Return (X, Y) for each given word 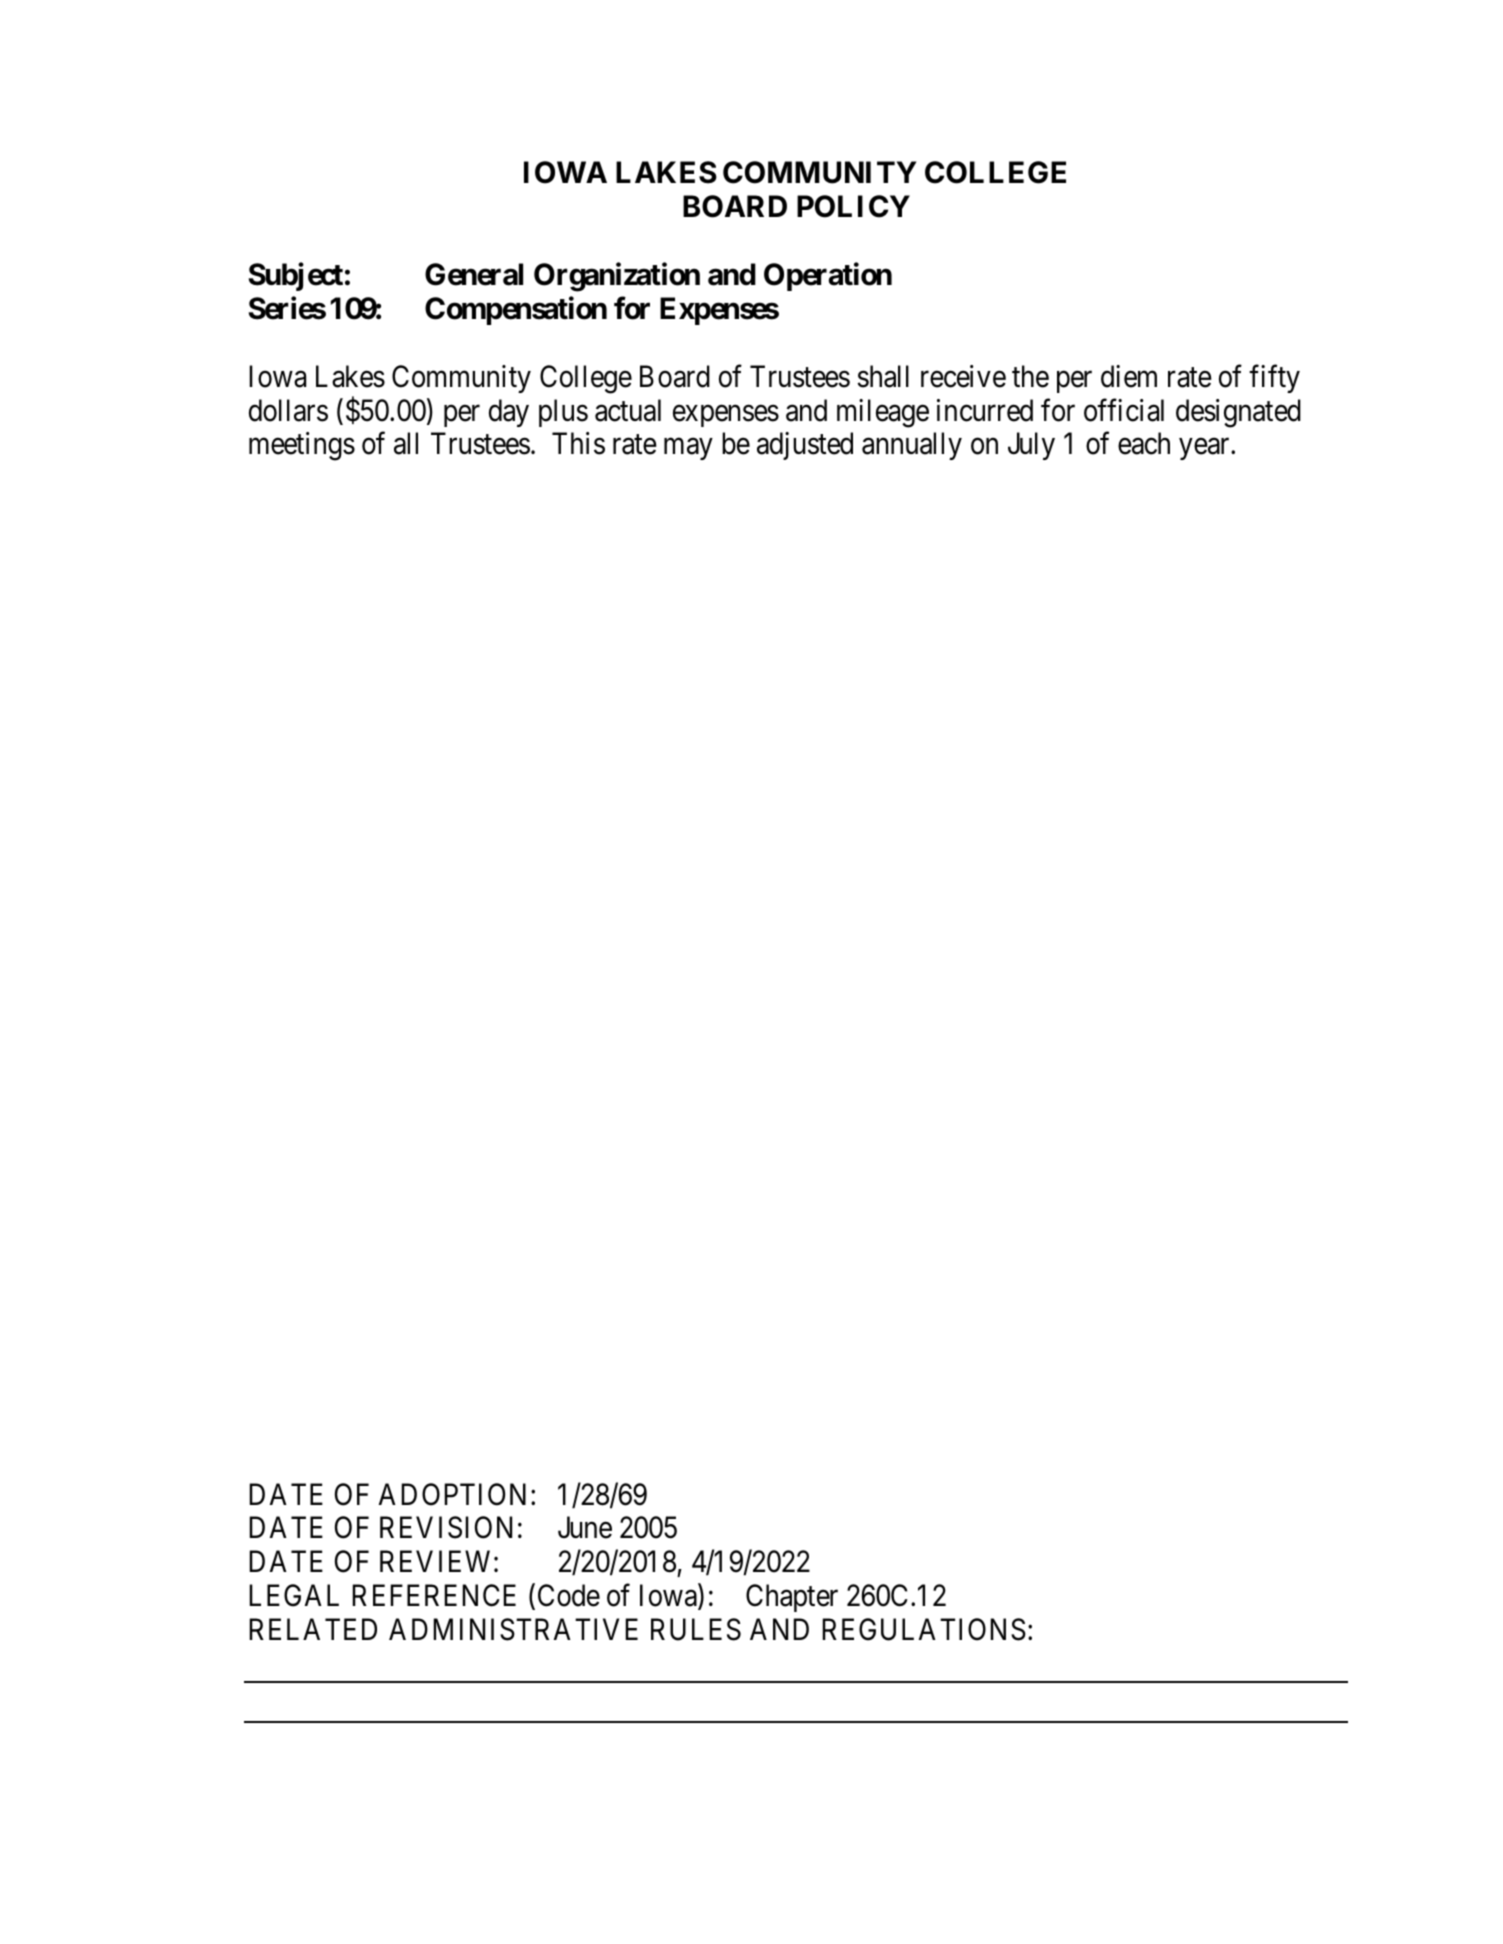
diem (1129, 376)
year (1205, 449)
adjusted (805, 446)
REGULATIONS (924, 1629)
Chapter (792, 1598)
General (474, 274)
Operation (828, 277)
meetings (302, 446)
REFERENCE (434, 1596)
